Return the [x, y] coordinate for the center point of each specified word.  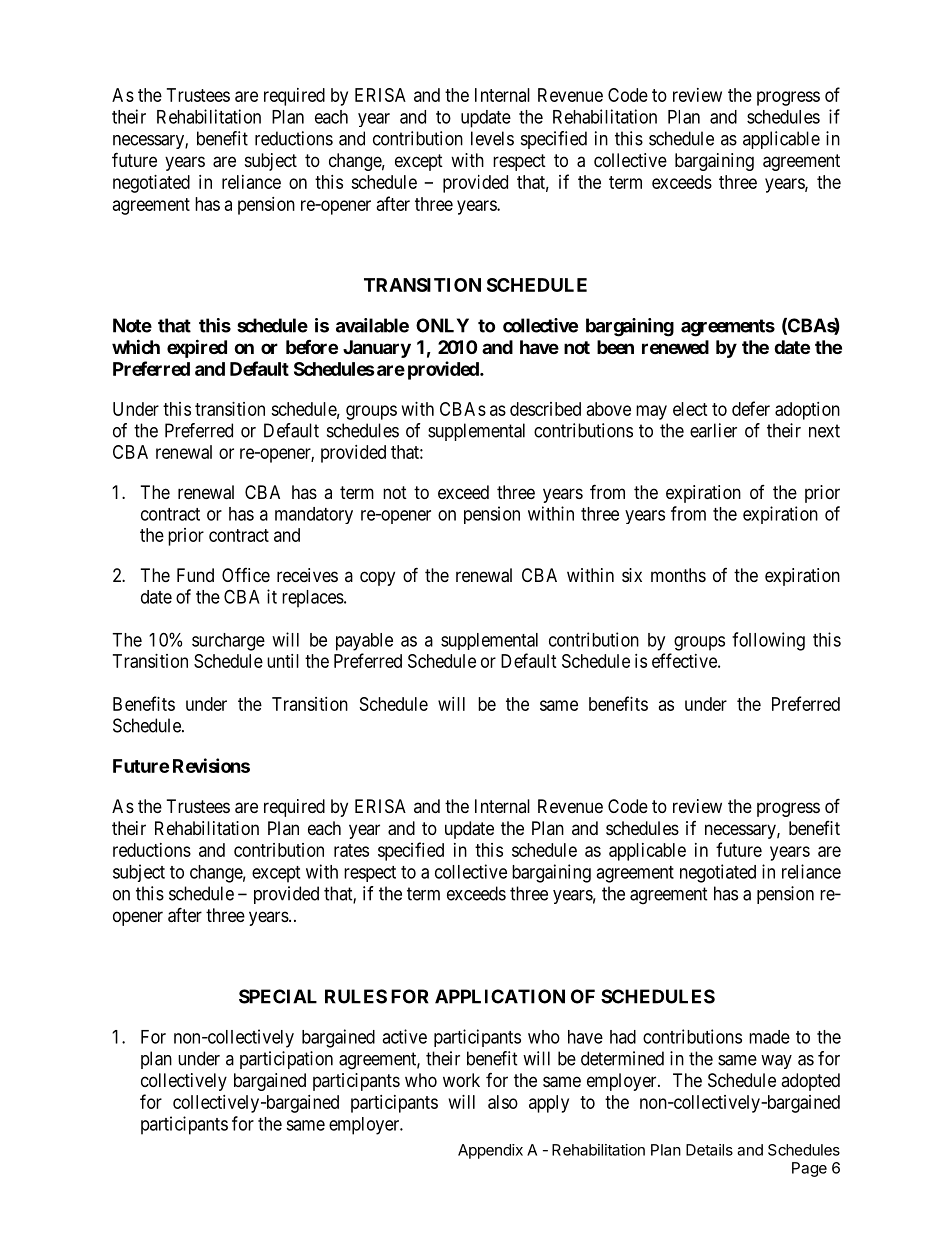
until [283, 661]
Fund [195, 575]
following [768, 641]
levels [492, 138]
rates [351, 850]
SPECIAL [278, 996]
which [136, 346]
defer [751, 408]
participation [286, 1060]
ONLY [442, 325]
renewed [675, 347]
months [678, 575]
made [769, 1037]
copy [377, 578]
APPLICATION [500, 996]
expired [197, 348]
